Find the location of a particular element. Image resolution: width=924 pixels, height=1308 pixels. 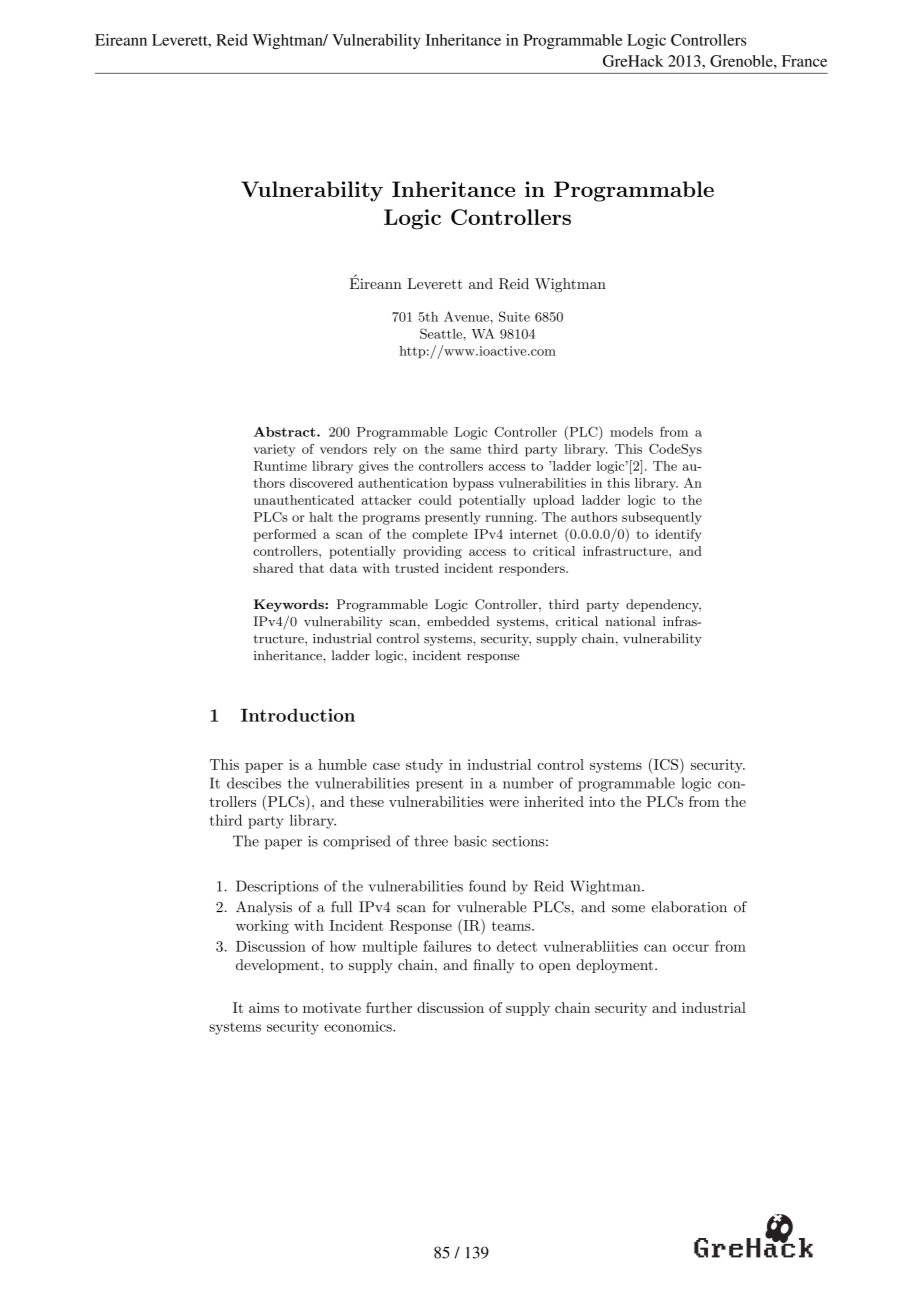

Suite is located at coordinates (514, 316).
